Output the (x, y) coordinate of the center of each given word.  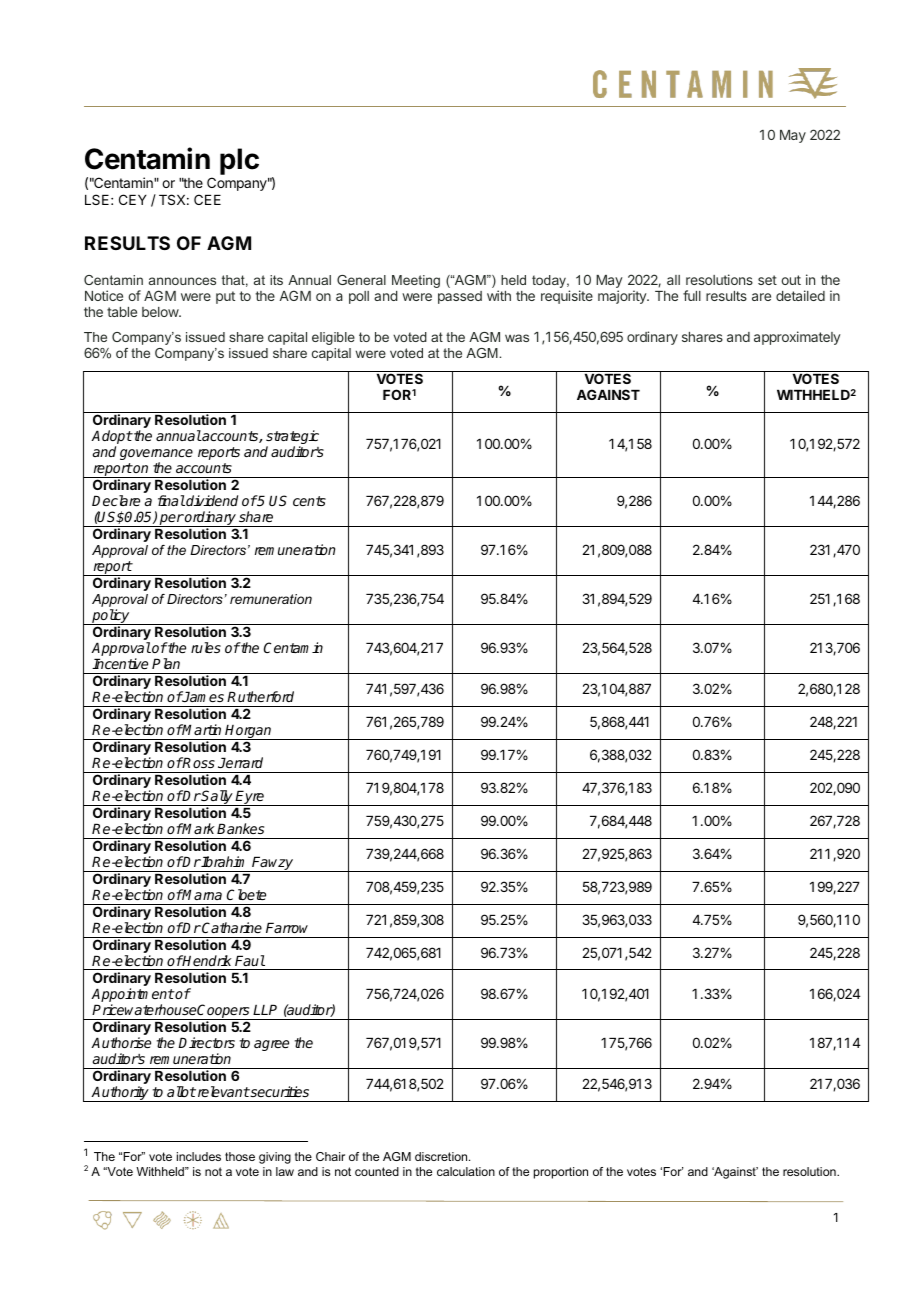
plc (239, 161)
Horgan (249, 732)
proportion (561, 1173)
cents (309, 501)
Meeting (416, 281)
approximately (797, 338)
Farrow (287, 927)
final (171, 500)
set (767, 280)
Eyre (250, 798)
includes (199, 1156)
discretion (442, 1156)
